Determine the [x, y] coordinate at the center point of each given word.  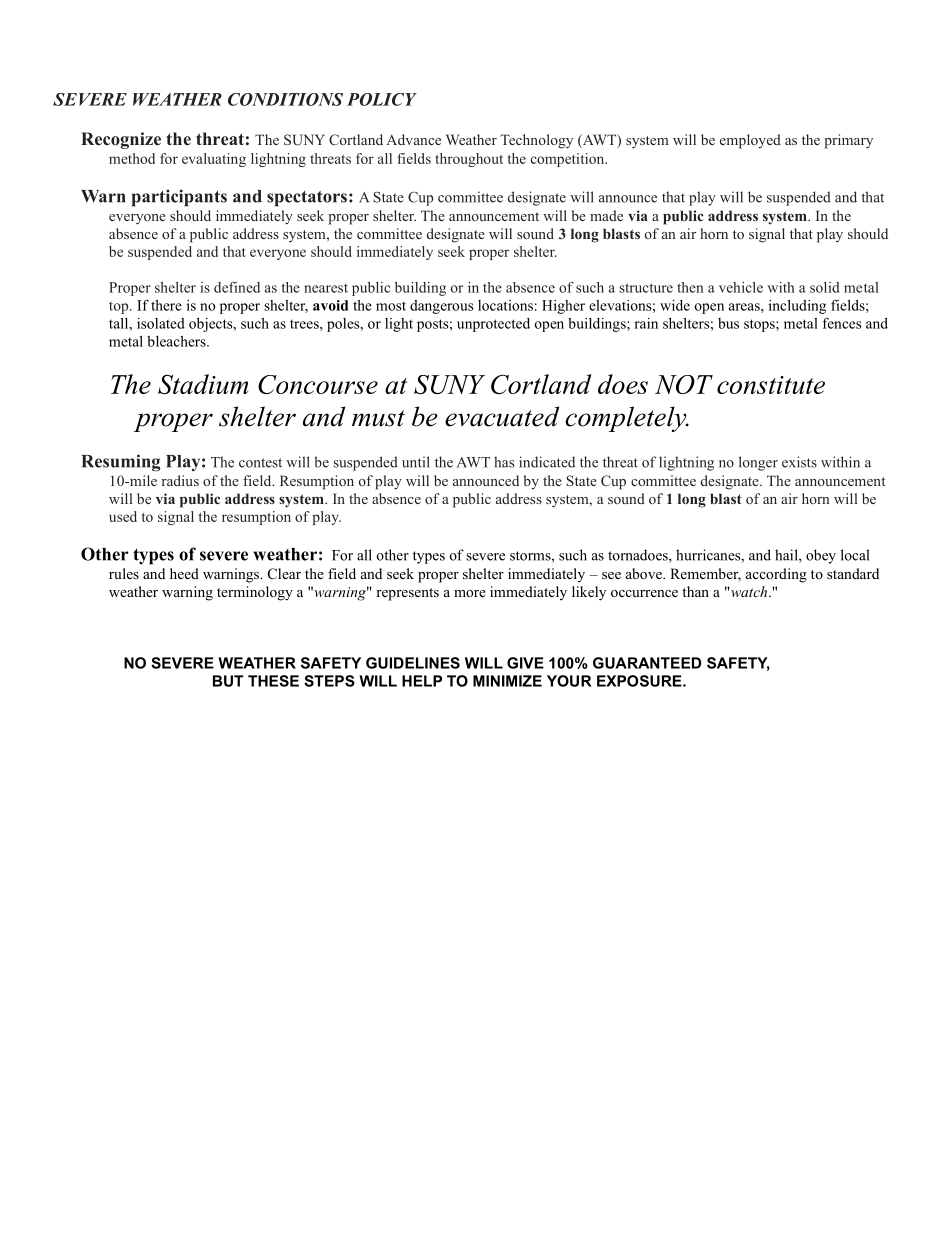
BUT [228, 681]
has [504, 462]
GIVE [525, 663]
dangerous [441, 307]
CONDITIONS [285, 99]
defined [237, 287]
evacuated [502, 416]
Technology [536, 141]
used [123, 516]
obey [821, 556]
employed [750, 141]
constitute [771, 385]
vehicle [741, 287]
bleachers [177, 341]
